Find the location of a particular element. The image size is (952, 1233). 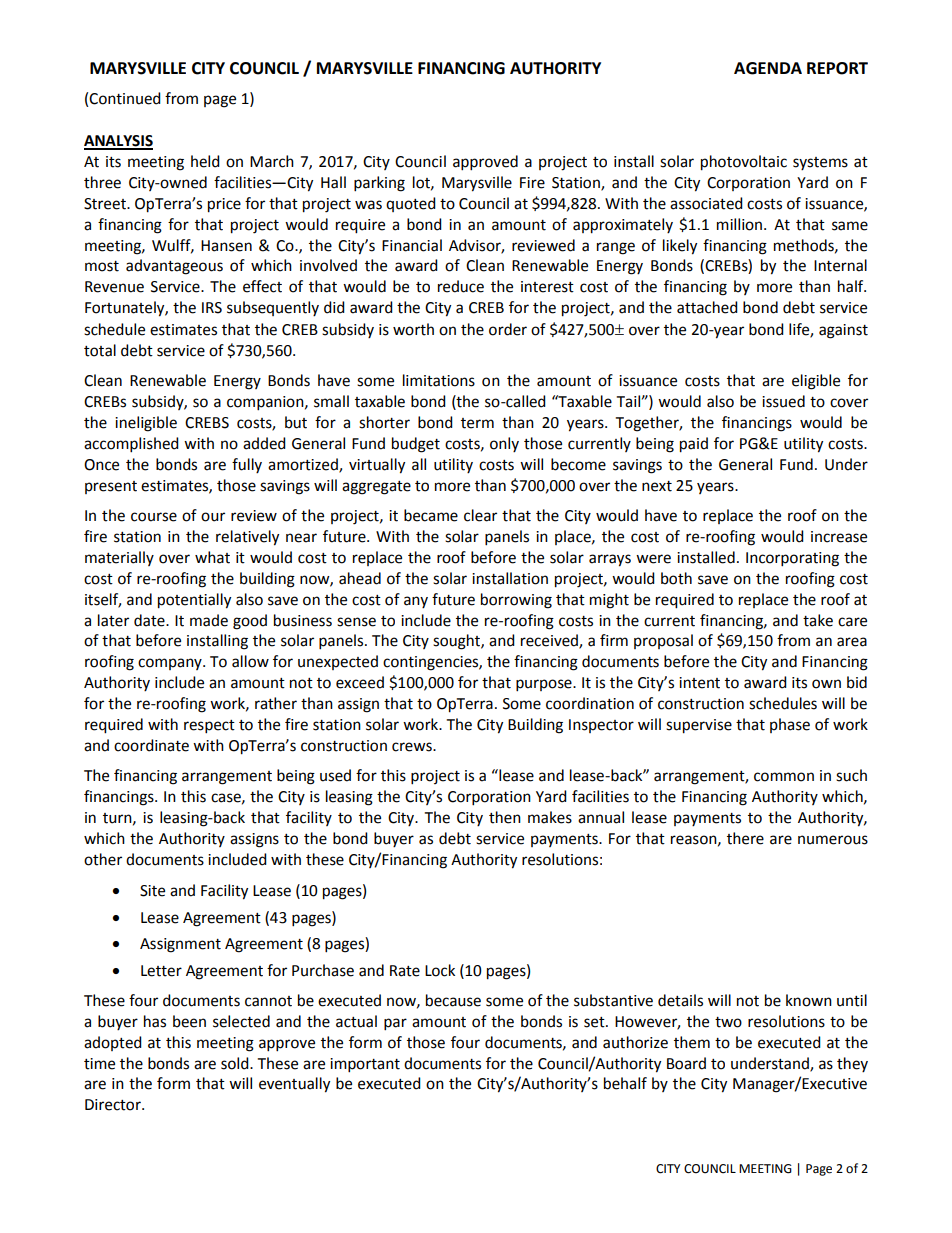

potentially is located at coordinates (194, 601).
